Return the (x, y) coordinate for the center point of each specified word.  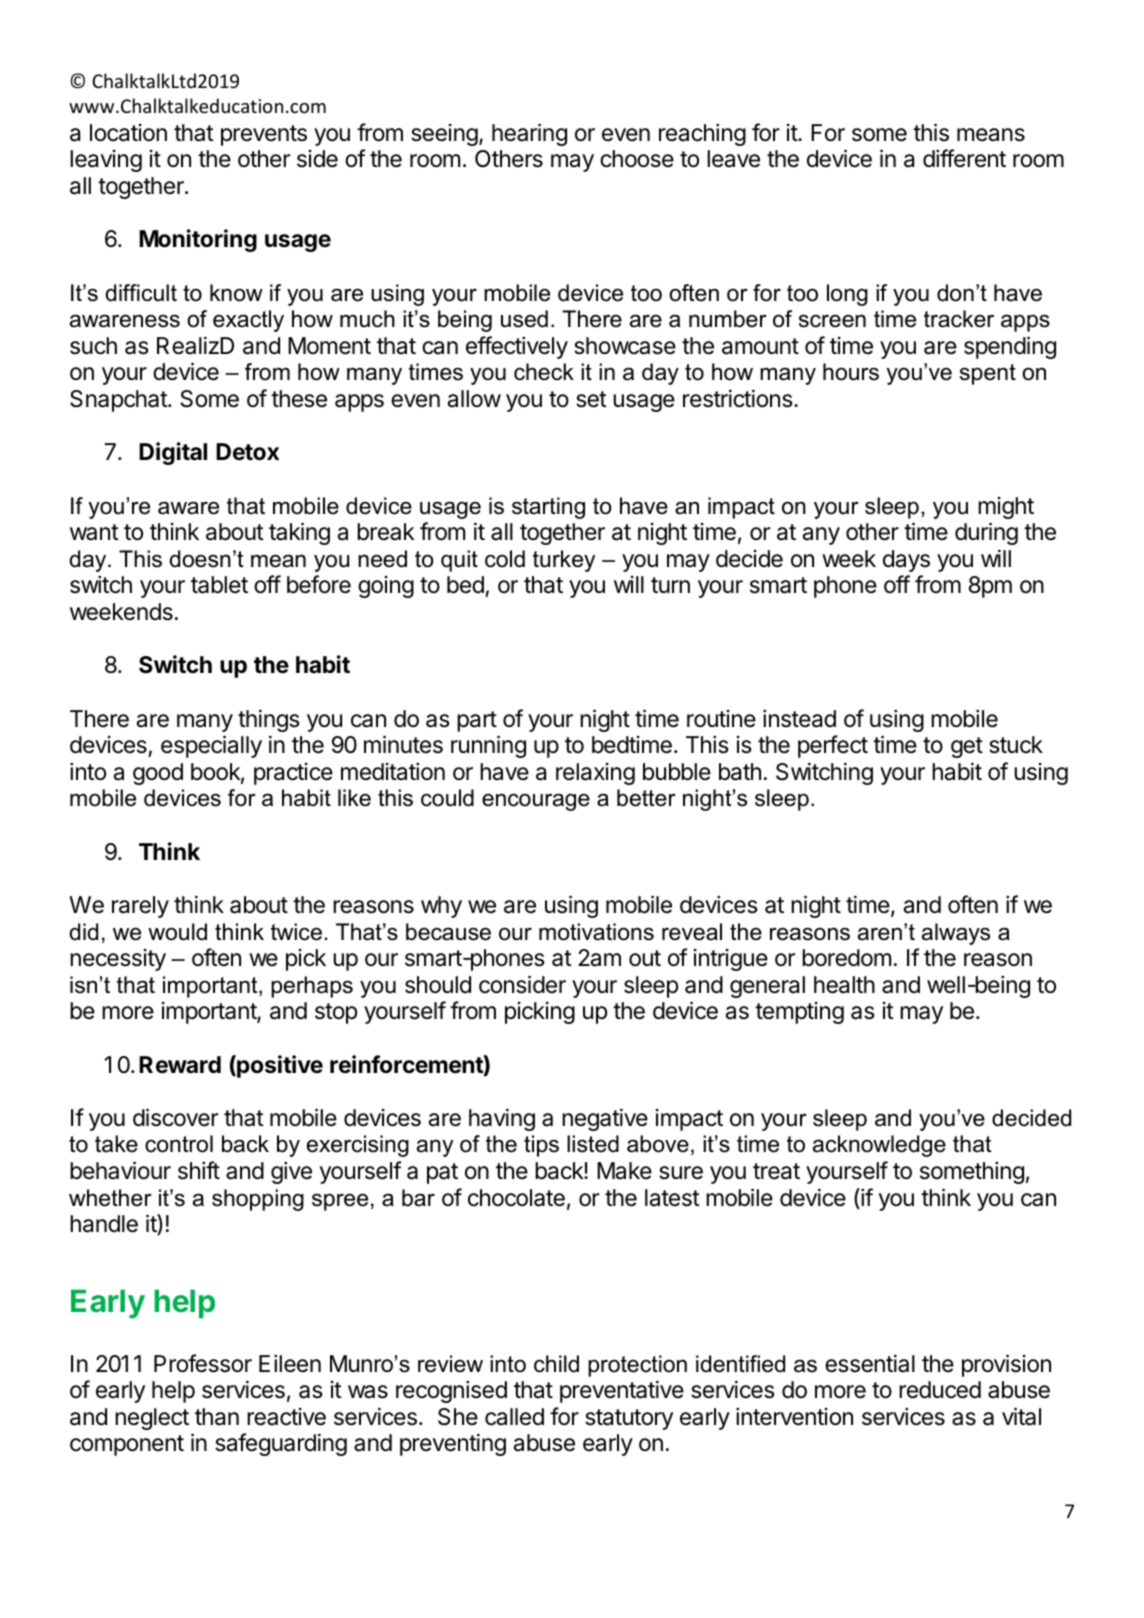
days (906, 561)
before (319, 584)
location (128, 133)
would (177, 932)
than (217, 1417)
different (964, 158)
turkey (564, 561)
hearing (529, 134)
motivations (596, 932)
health (844, 985)
